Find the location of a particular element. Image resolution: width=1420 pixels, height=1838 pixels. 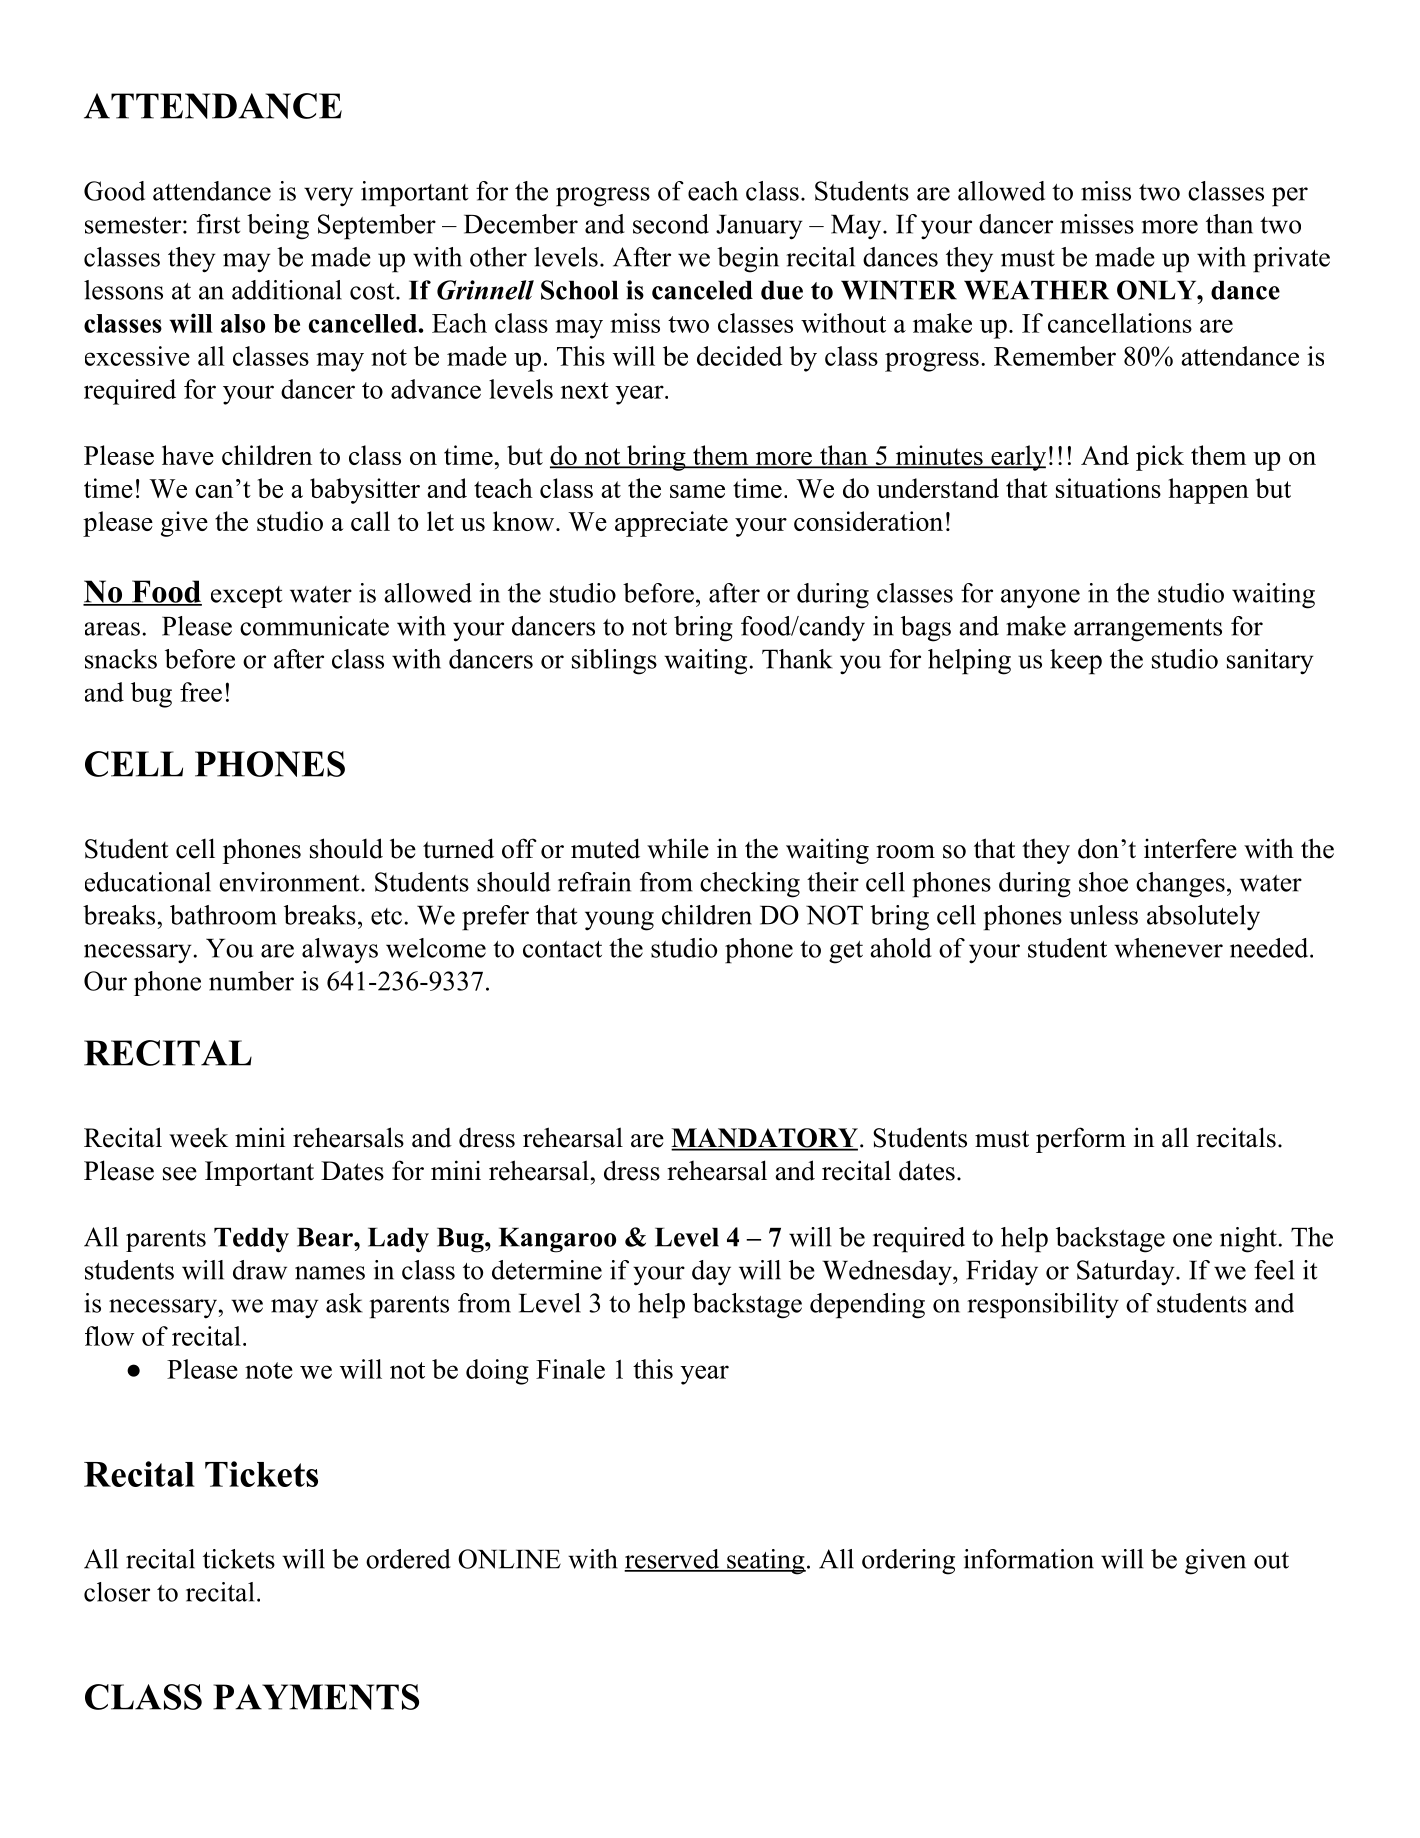

PAYMENTS is located at coordinates (316, 1697).
